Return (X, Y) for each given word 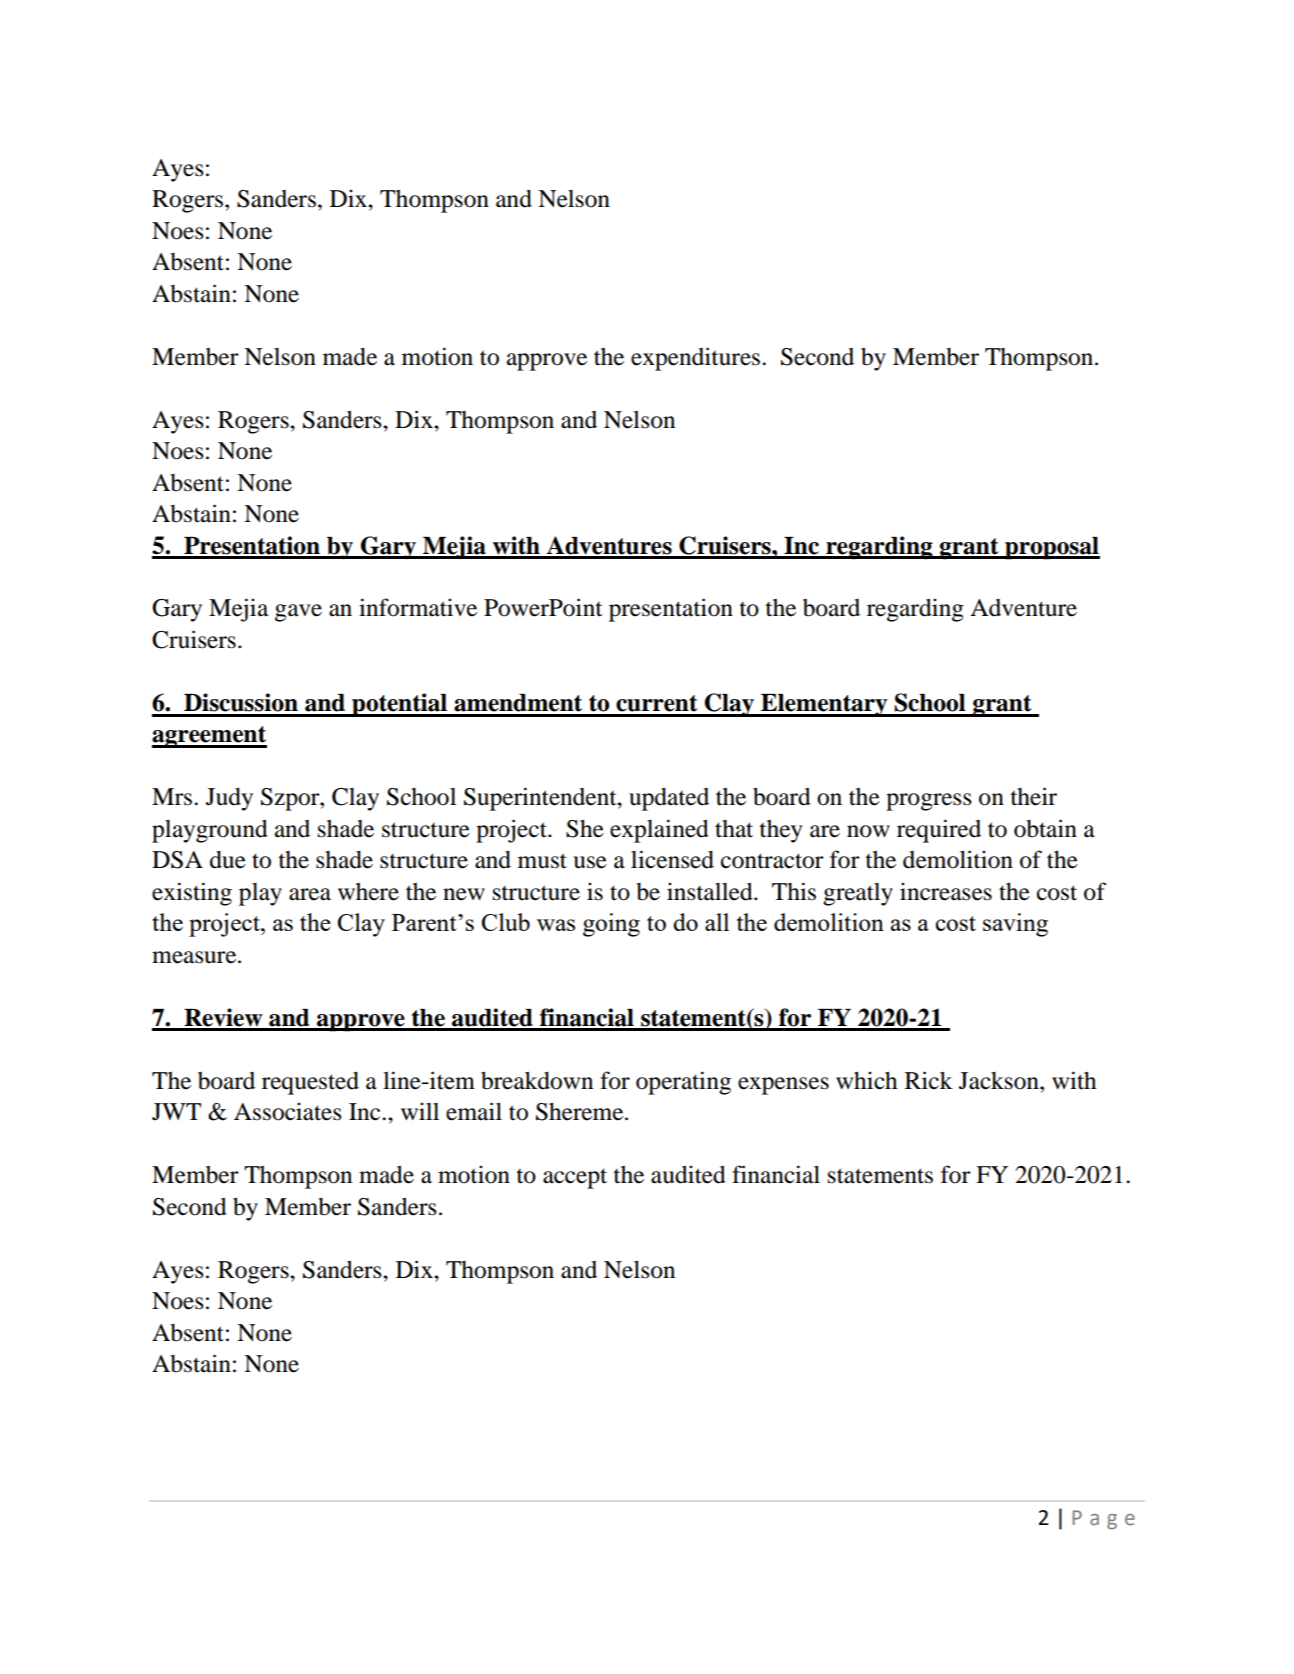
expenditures (695, 359)
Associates (288, 1111)
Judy (229, 799)
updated (669, 799)
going (611, 925)
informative (418, 607)
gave (298, 613)
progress (929, 802)
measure (195, 957)
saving (1015, 925)
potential (400, 705)
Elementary (824, 705)
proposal (1051, 548)
